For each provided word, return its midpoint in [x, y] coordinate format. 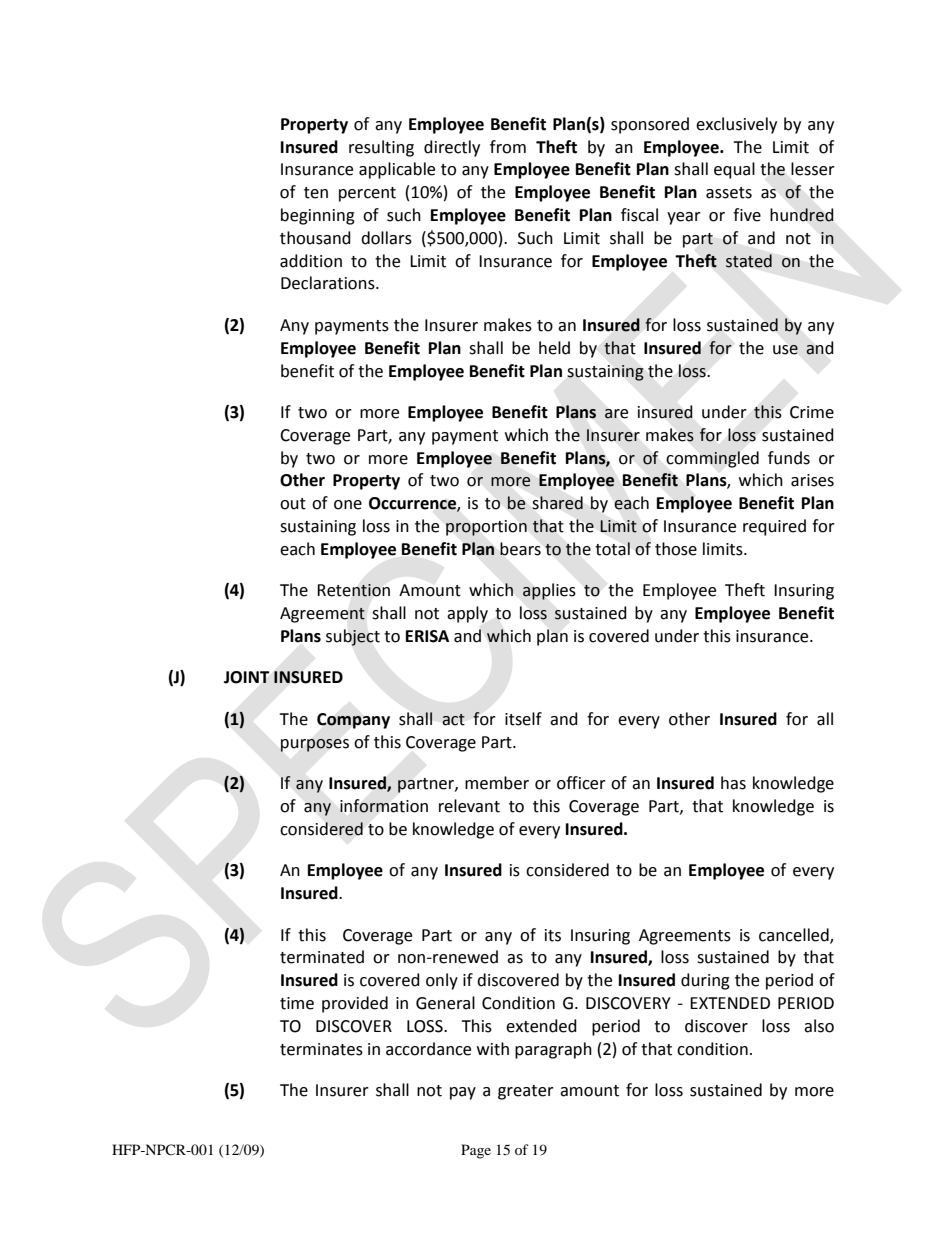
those [676, 549]
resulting [381, 148]
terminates [321, 1049]
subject [353, 637]
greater [526, 1092]
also [819, 1026]
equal [734, 170]
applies [549, 591]
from [508, 147]
